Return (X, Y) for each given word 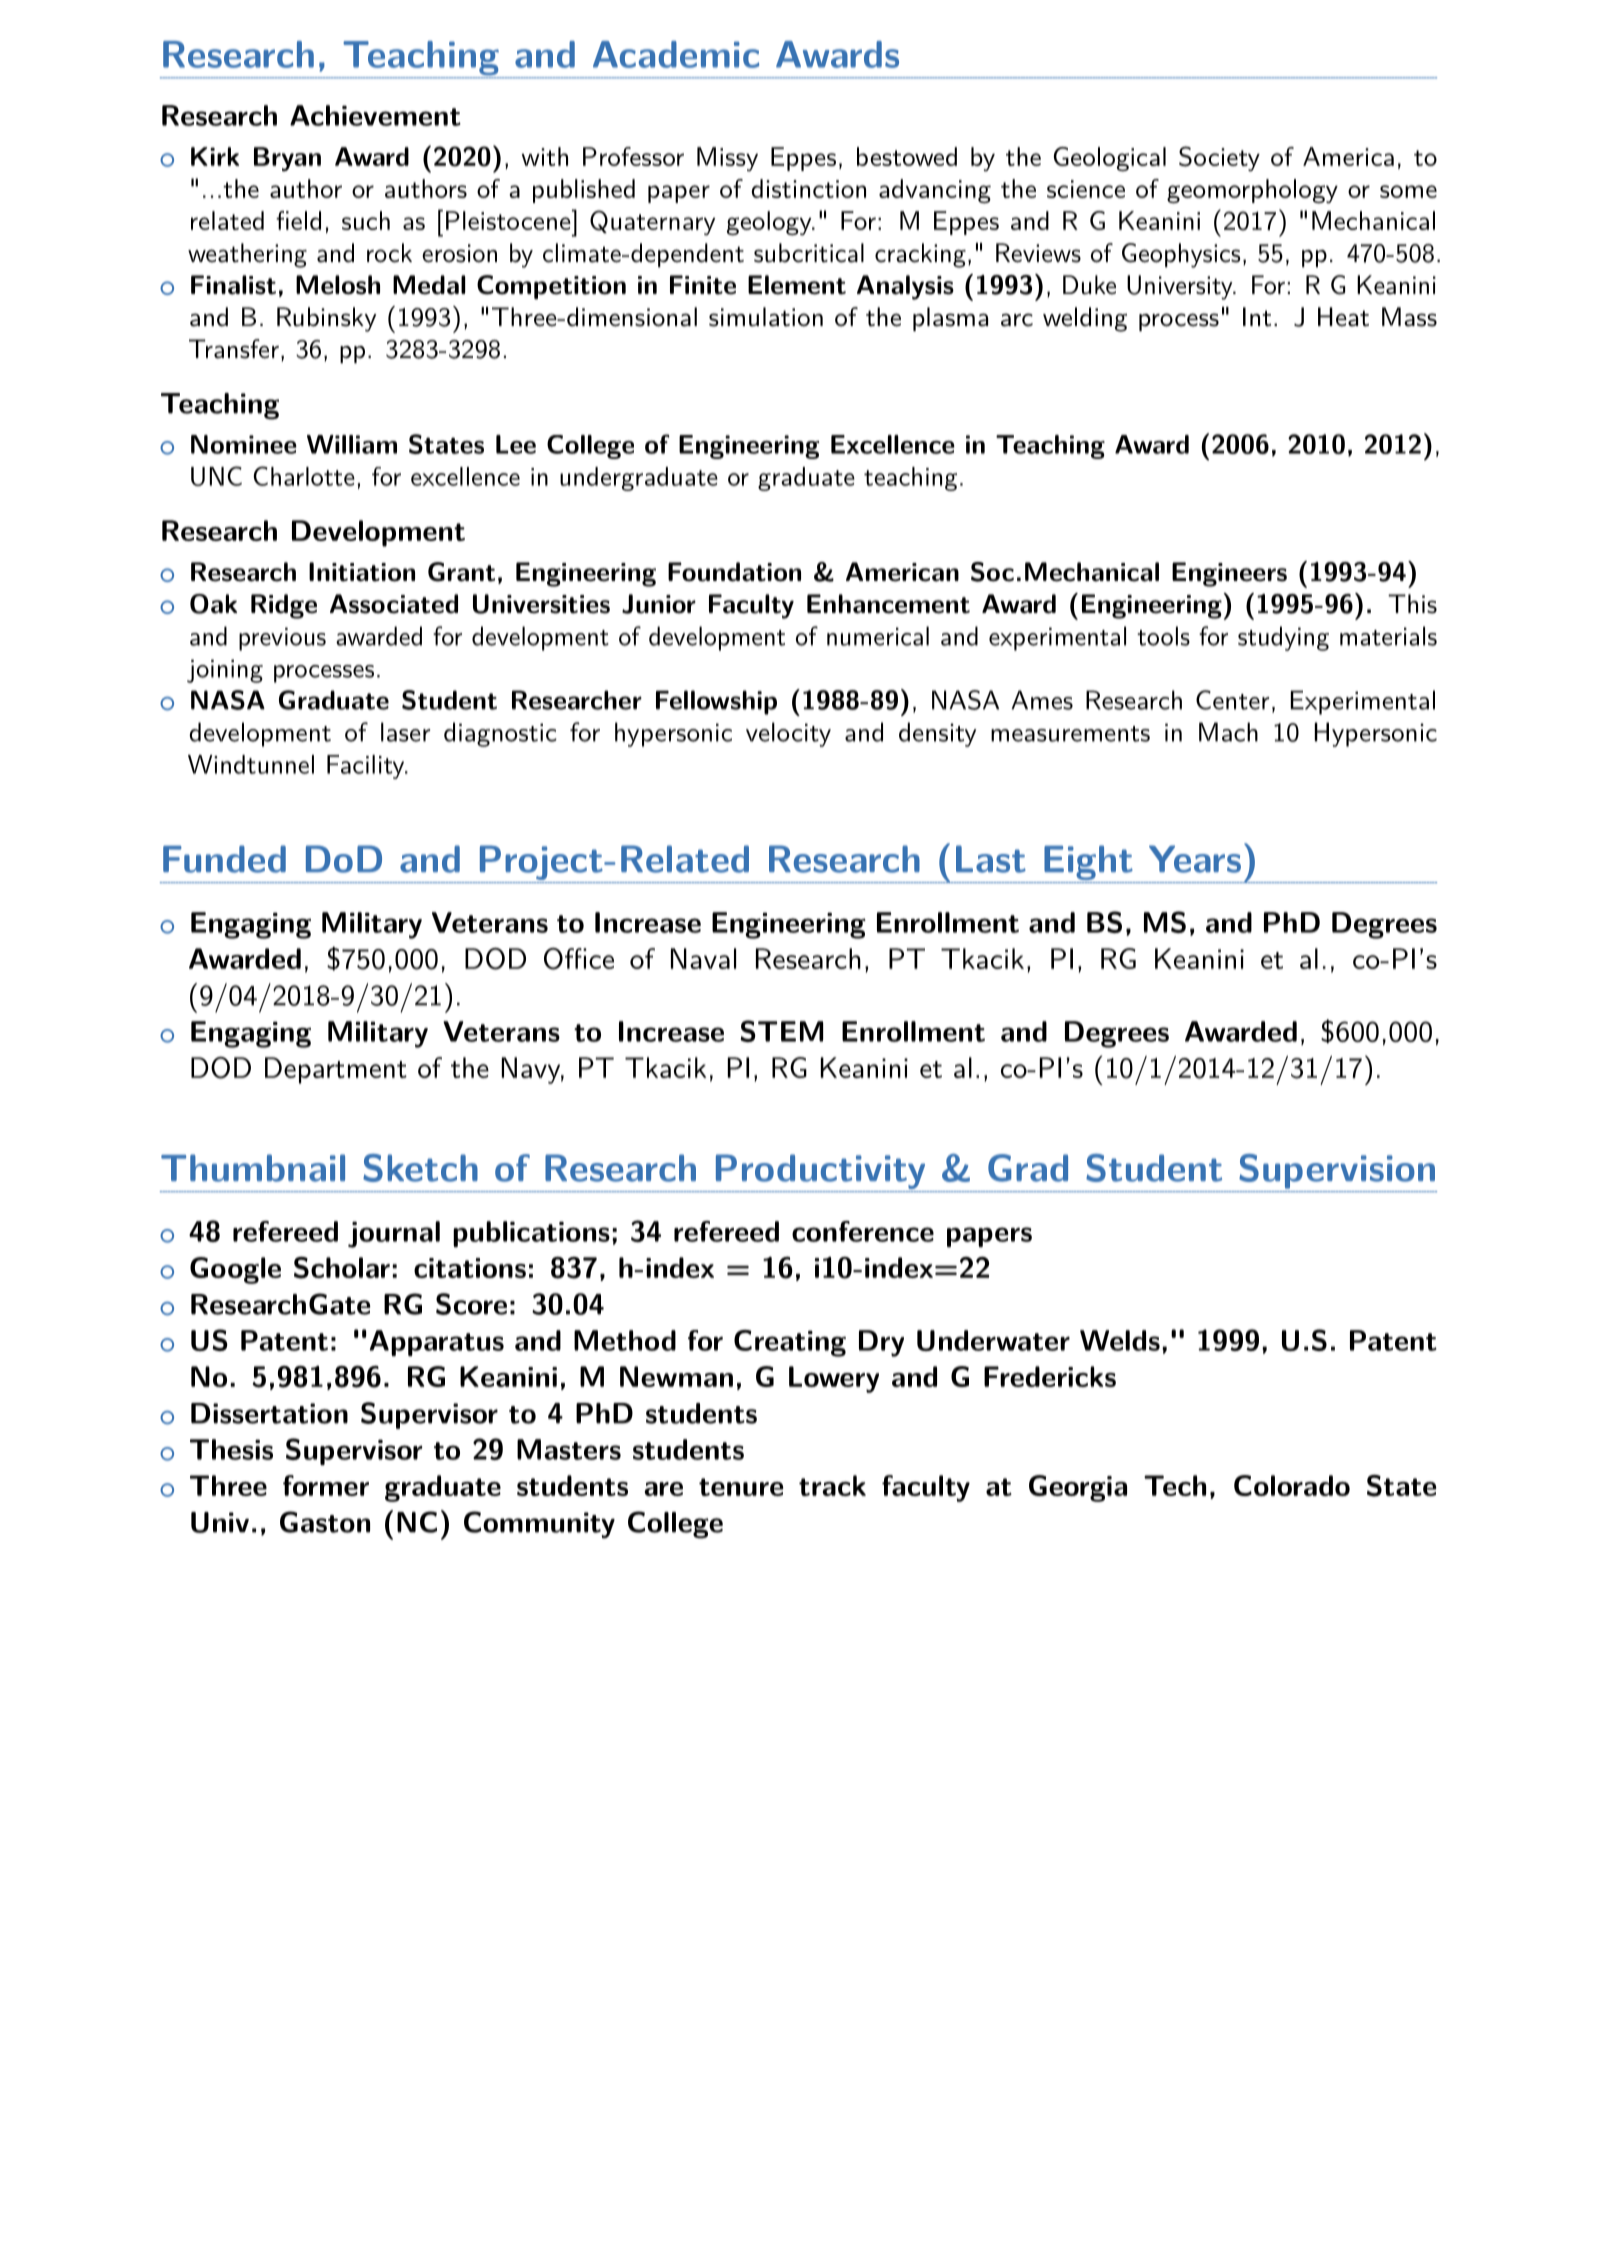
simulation (766, 317)
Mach (1228, 732)
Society (1219, 159)
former (326, 1485)
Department (336, 1070)
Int (1257, 317)
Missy (727, 159)
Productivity (820, 1173)
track (832, 1485)
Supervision (1337, 1171)
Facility (366, 767)
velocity (788, 734)
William (352, 444)
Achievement (375, 115)
